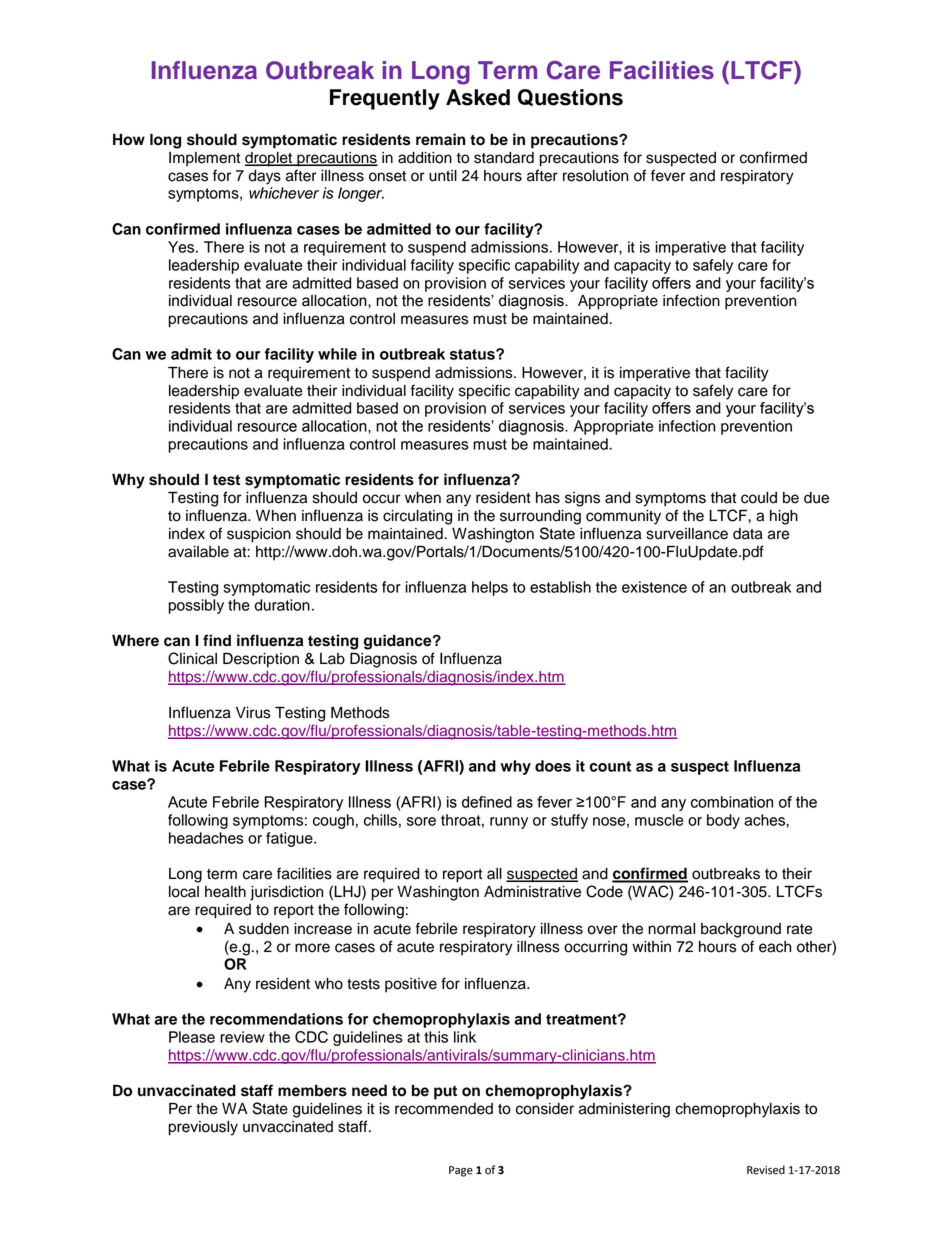 Image resolution: width=952 pixels, height=1233 pixels. What do you see at coordinates (595, 176) in the screenshot?
I see `resolution` at bounding box center [595, 176].
